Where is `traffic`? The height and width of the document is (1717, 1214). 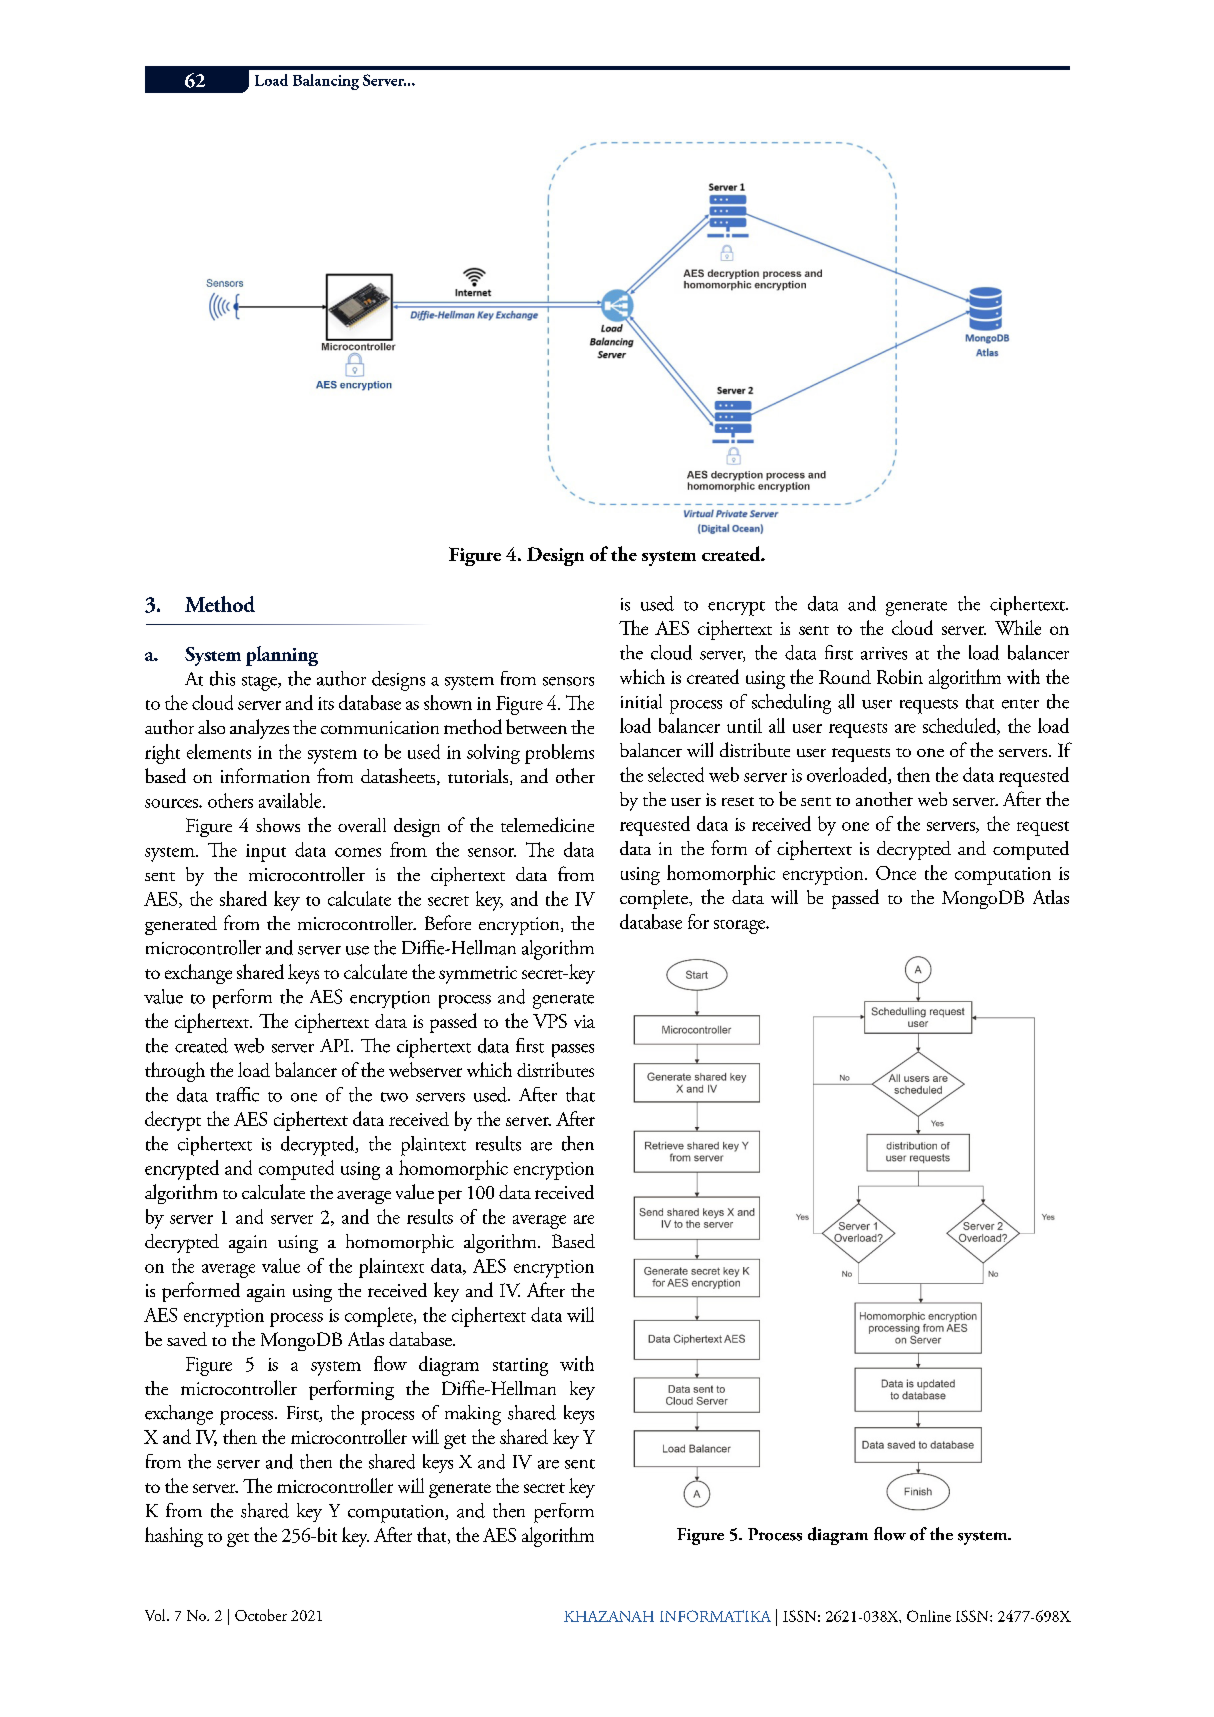 traffic is located at coordinates (237, 1094).
